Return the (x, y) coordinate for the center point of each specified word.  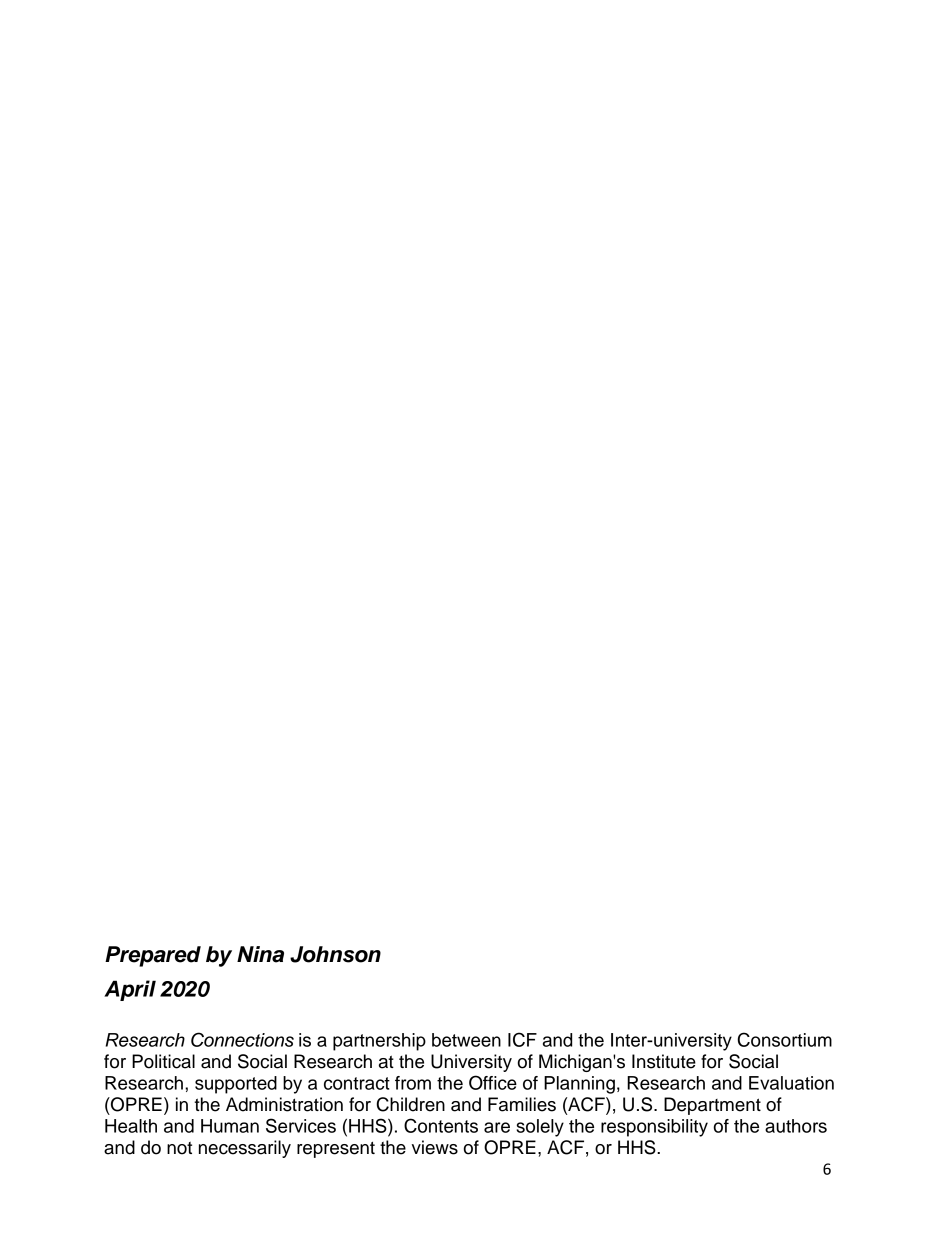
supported (236, 1085)
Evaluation (791, 1083)
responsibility (654, 1128)
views (435, 1147)
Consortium (785, 1039)
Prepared (153, 956)
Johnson (335, 954)
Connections (242, 1039)
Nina (260, 954)
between (466, 1040)
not (179, 1148)
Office (493, 1082)
